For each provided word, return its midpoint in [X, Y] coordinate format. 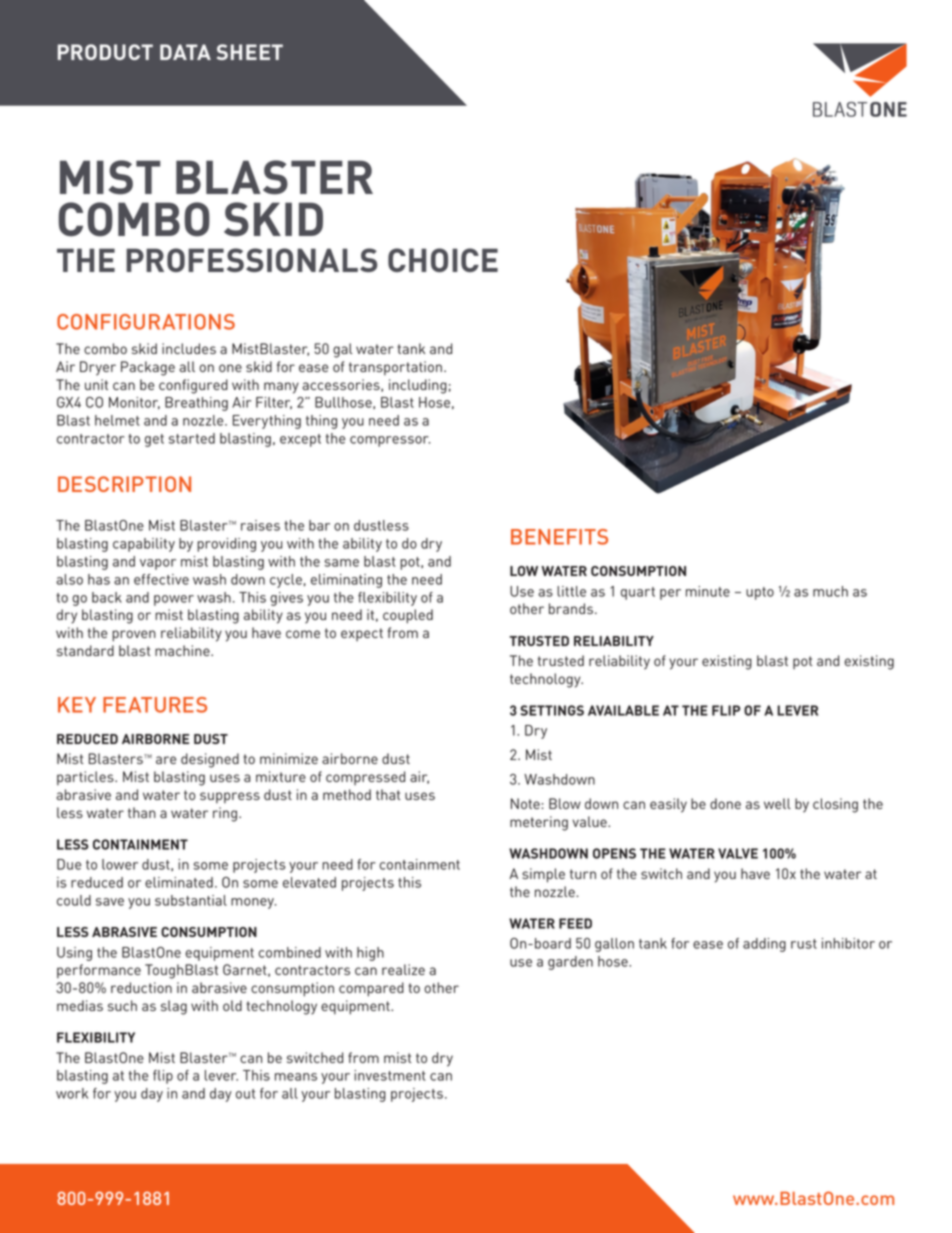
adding [764, 945]
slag [174, 1007]
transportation [395, 368]
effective [161, 579]
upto [760, 593]
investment [390, 1075]
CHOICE [443, 260]
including [418, 386]
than [142, 812]
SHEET [250, 52]
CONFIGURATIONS [146, 322]
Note [525, 803]
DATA [185, 52]
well [777, 803]
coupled [408, 616]
